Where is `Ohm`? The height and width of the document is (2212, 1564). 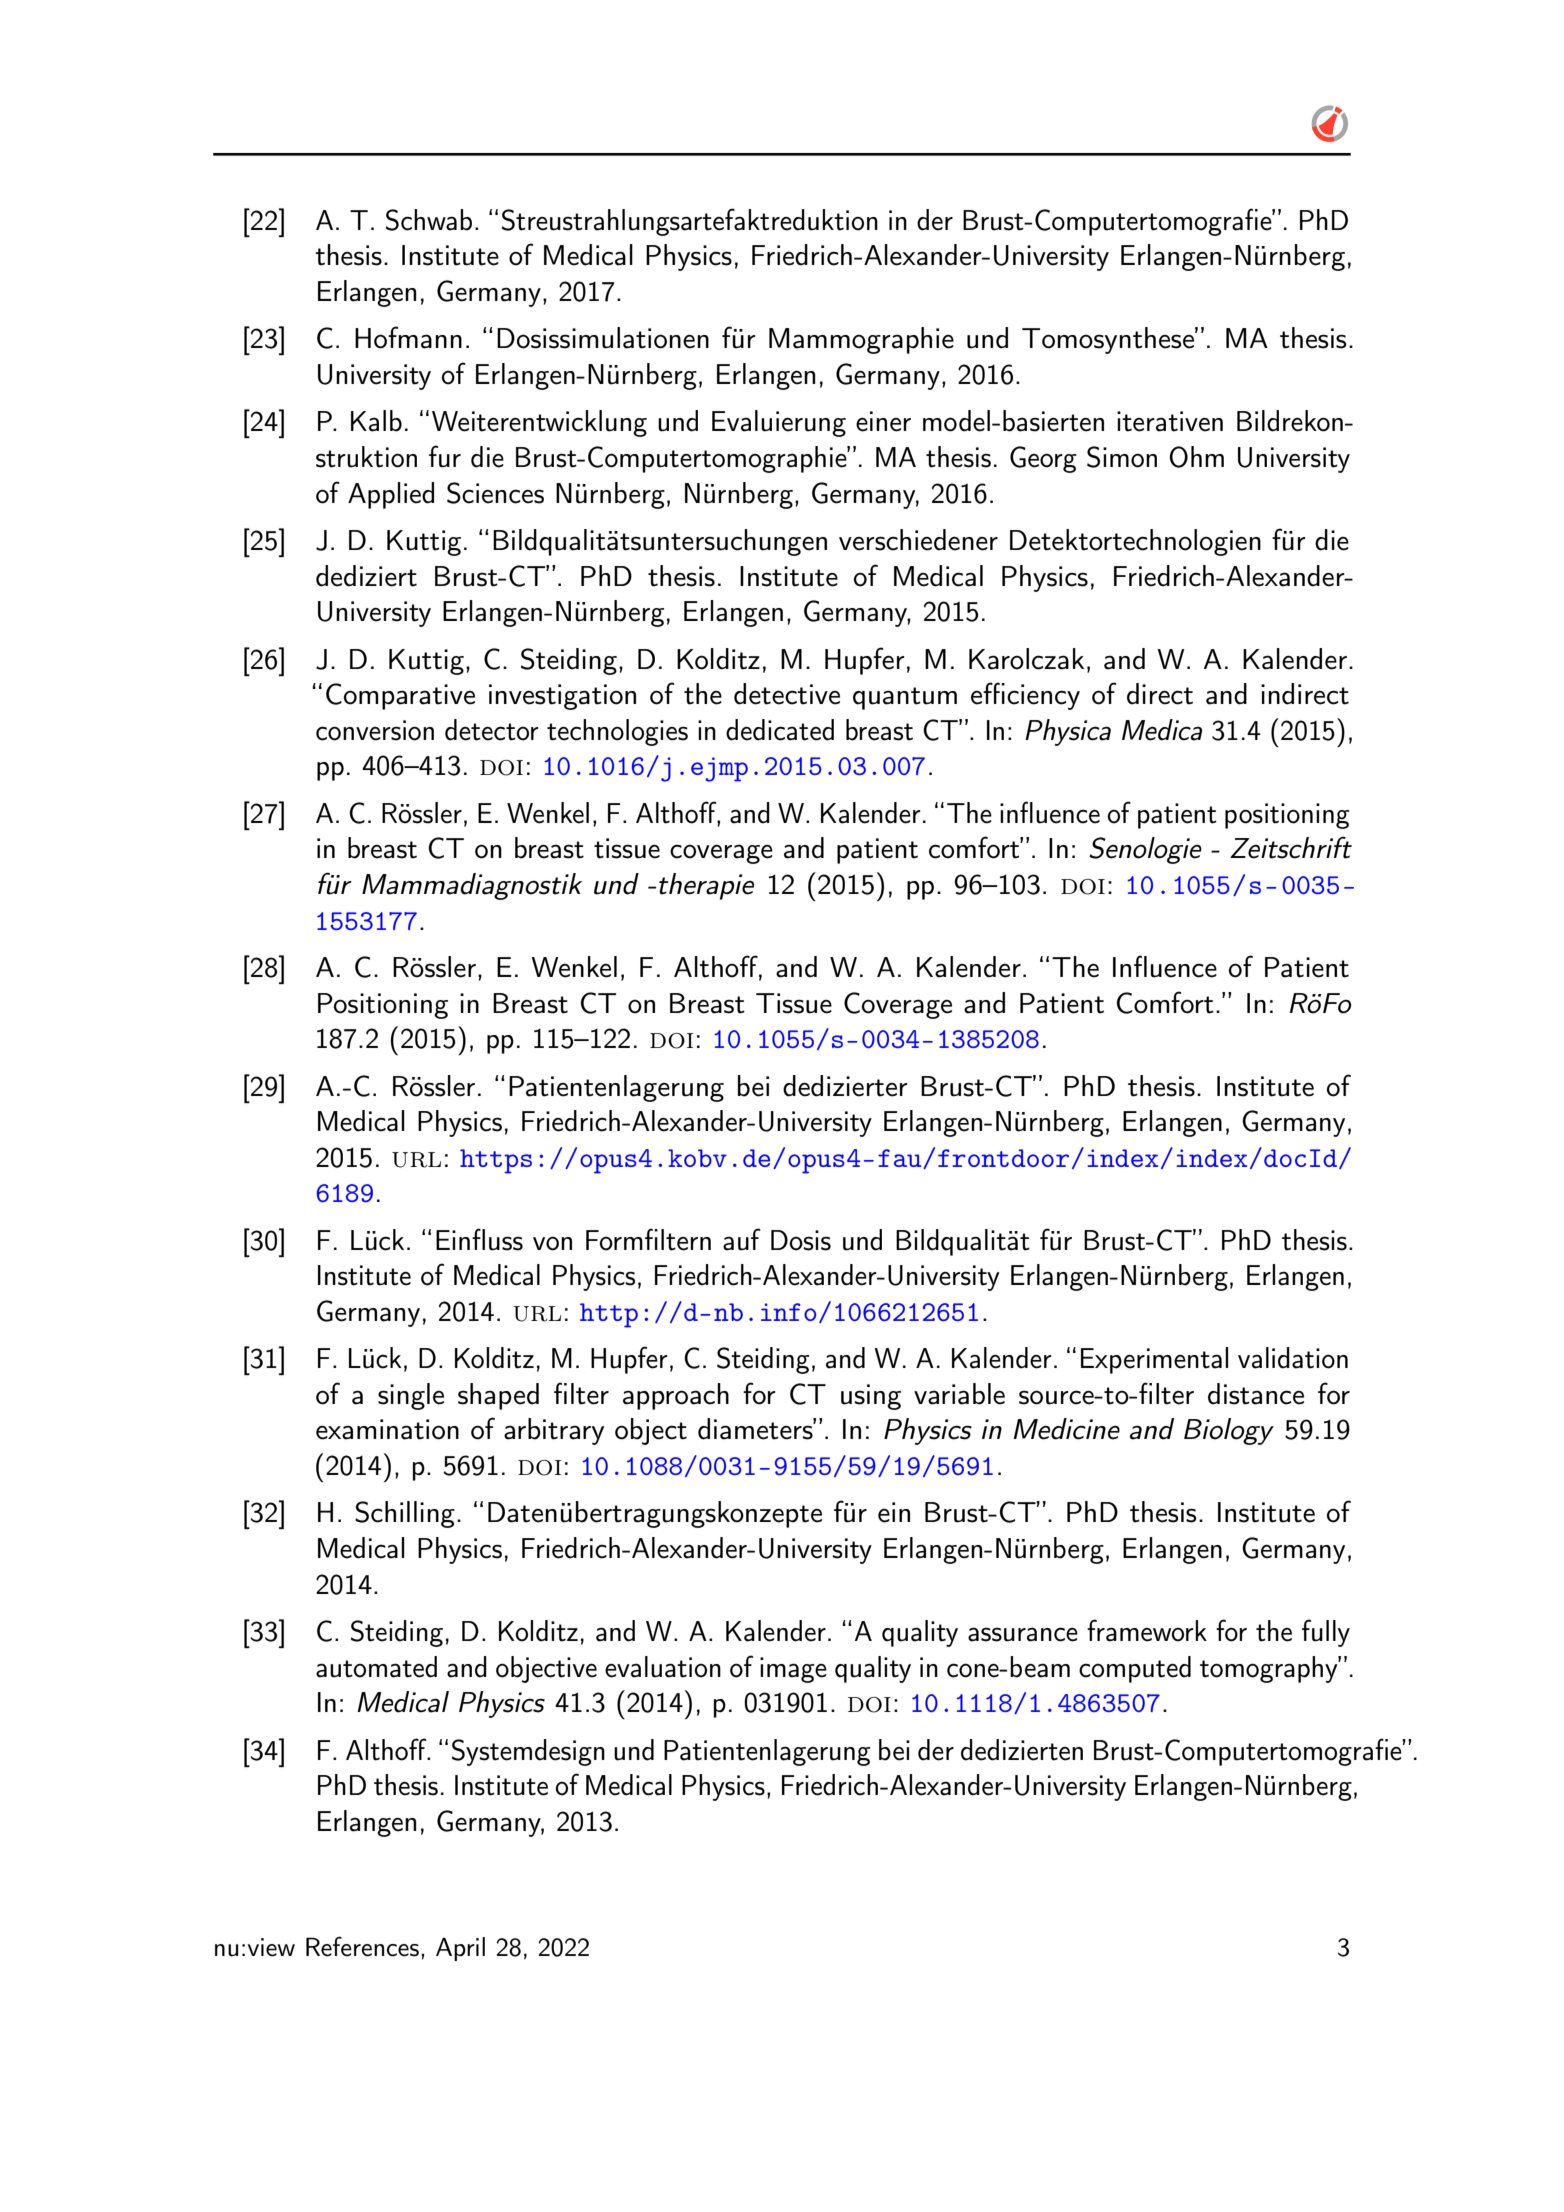 Ohm is located at coordinates (1196, 457).
